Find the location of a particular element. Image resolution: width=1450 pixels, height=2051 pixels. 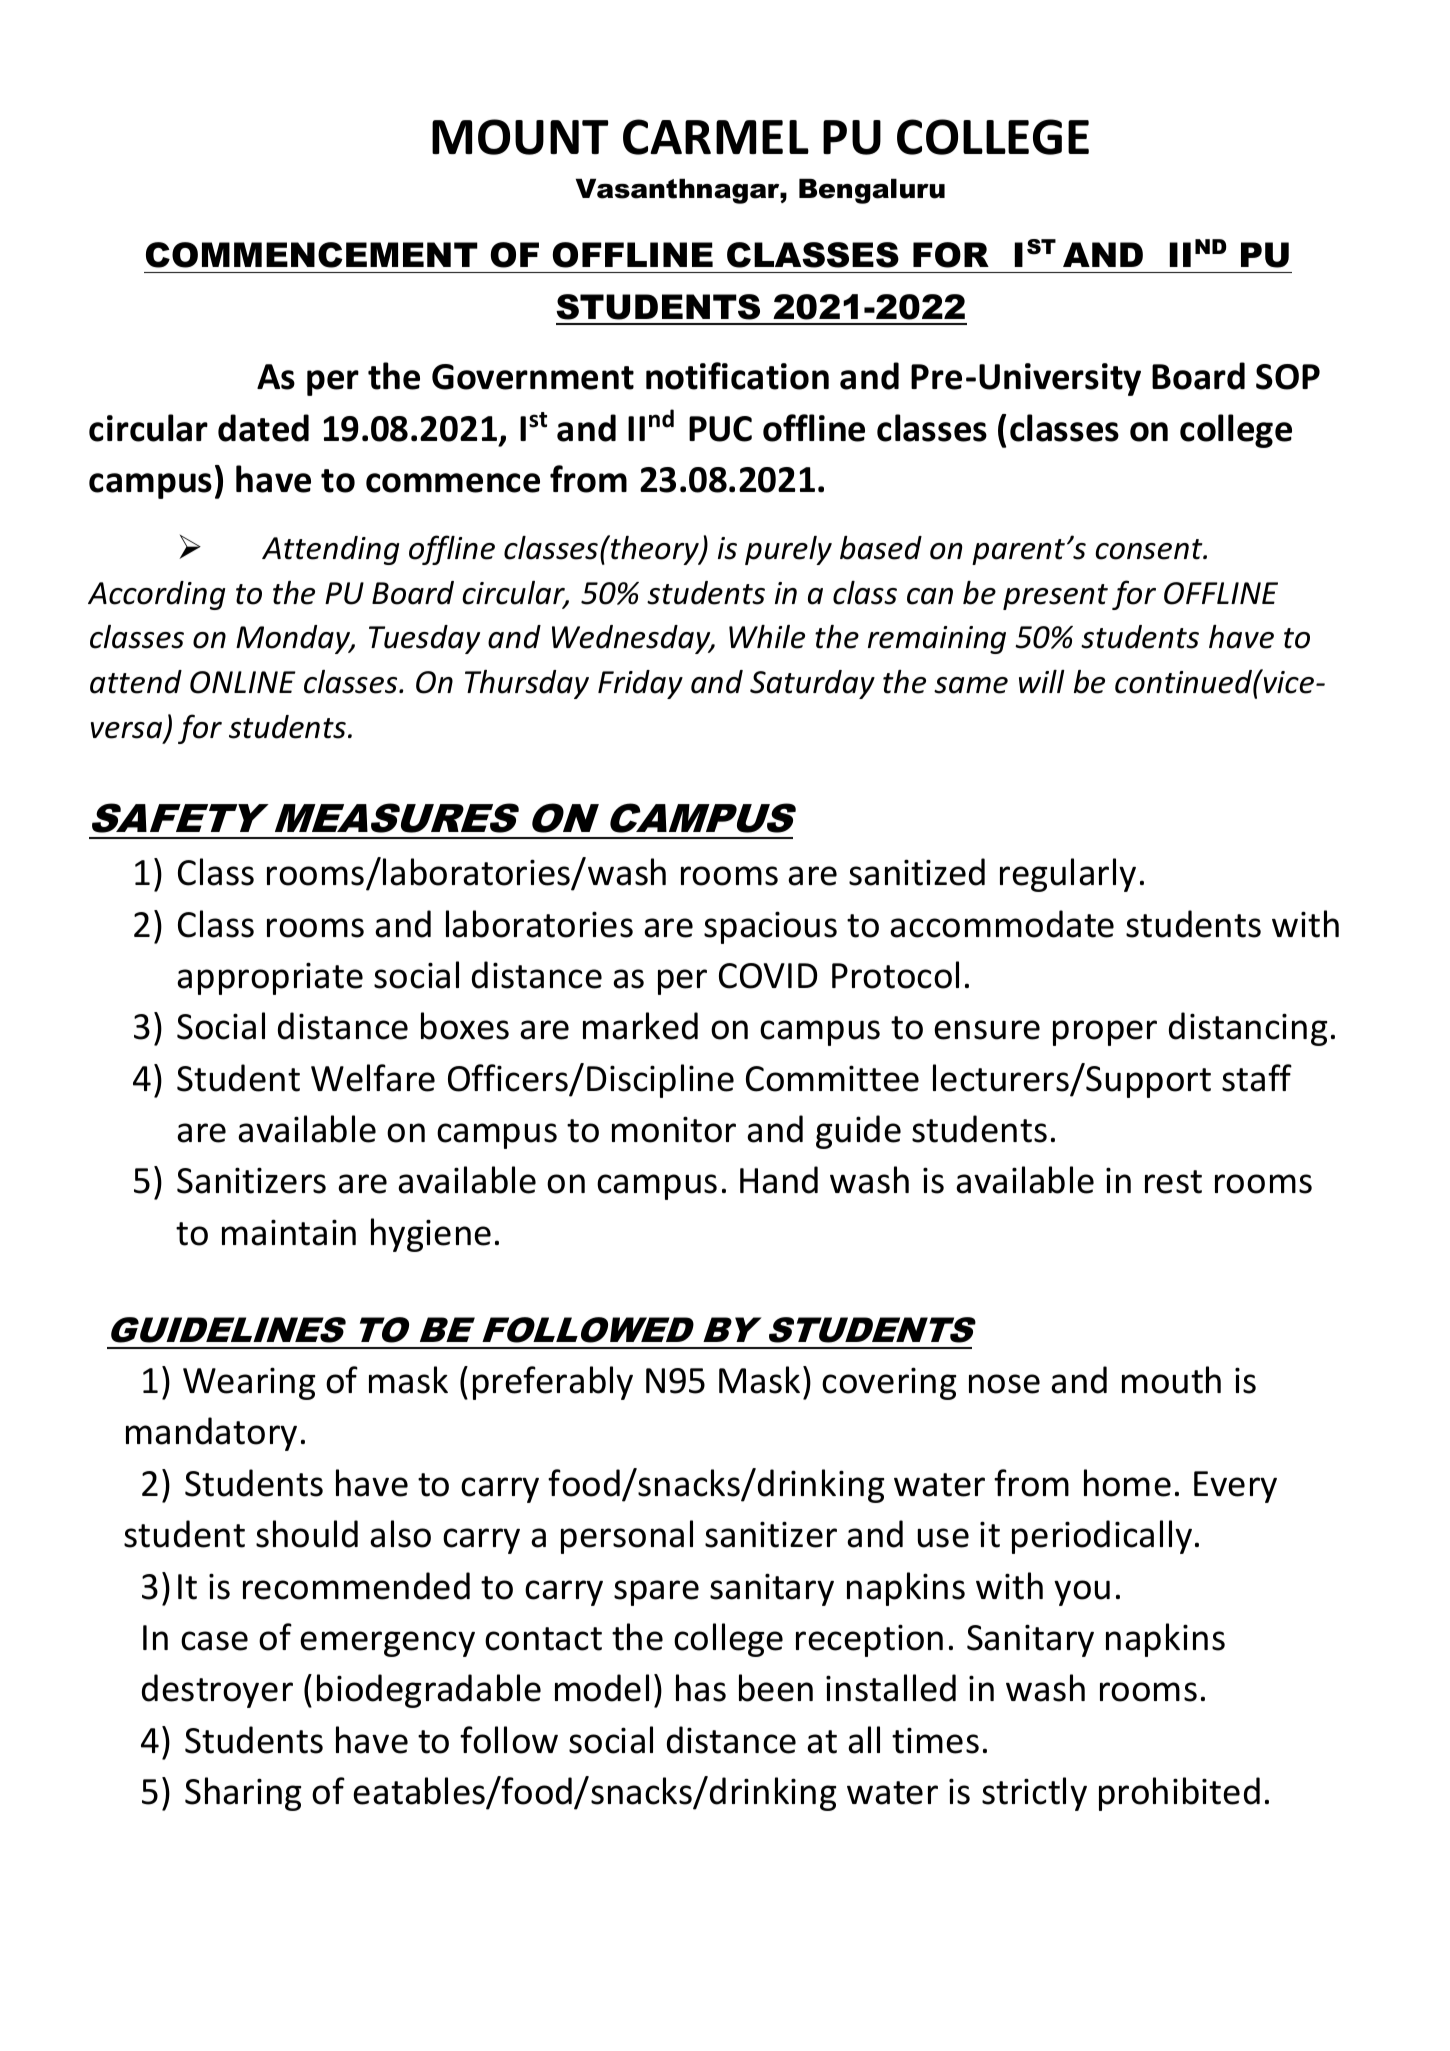

MOUNT is located at coordinates (520, 137).
